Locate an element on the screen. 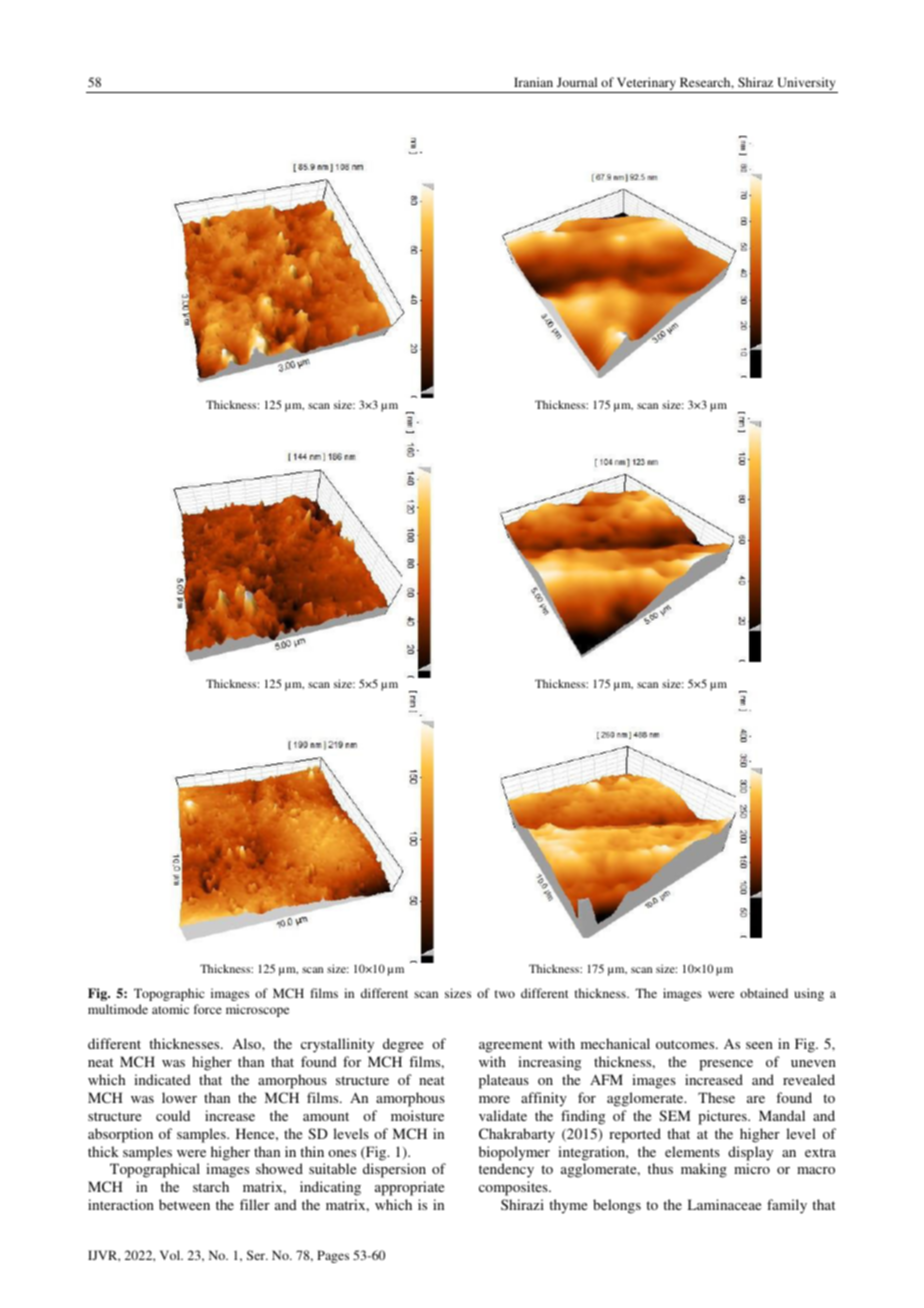  obtained is located at coordinates (764, 993).
